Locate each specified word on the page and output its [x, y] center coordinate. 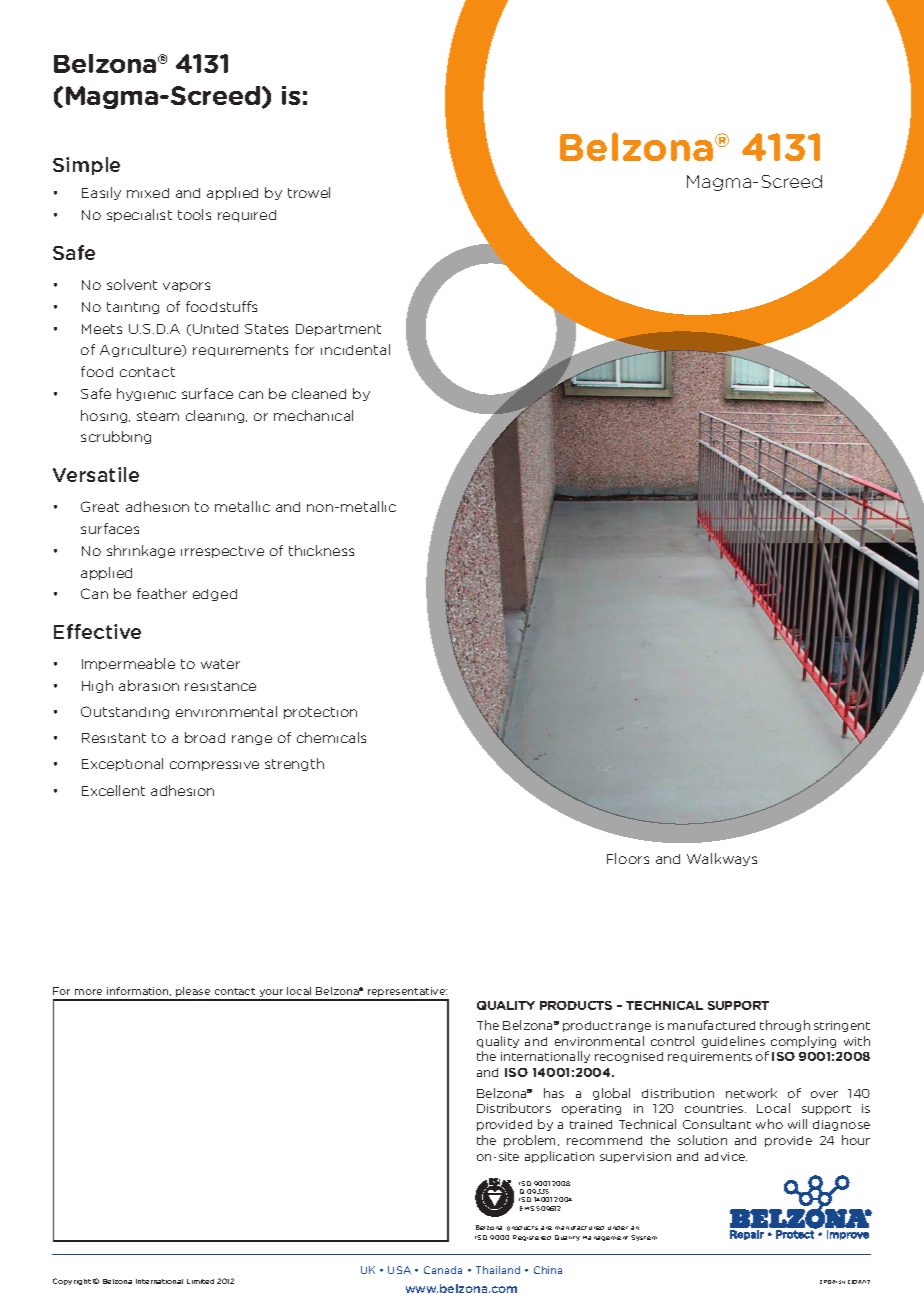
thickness [321, 550]
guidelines [733, 1042]
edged [215, 595]
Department [338, 330]
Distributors [514, 1108]
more [88, 992]
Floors [628, 858]
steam [158, 416]
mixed [148, 193]
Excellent [113, 790]
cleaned [319, 393]
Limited [200, 1281]
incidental [355, 349]
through [785, 1026]
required [247, 216]
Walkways [722, 859]
